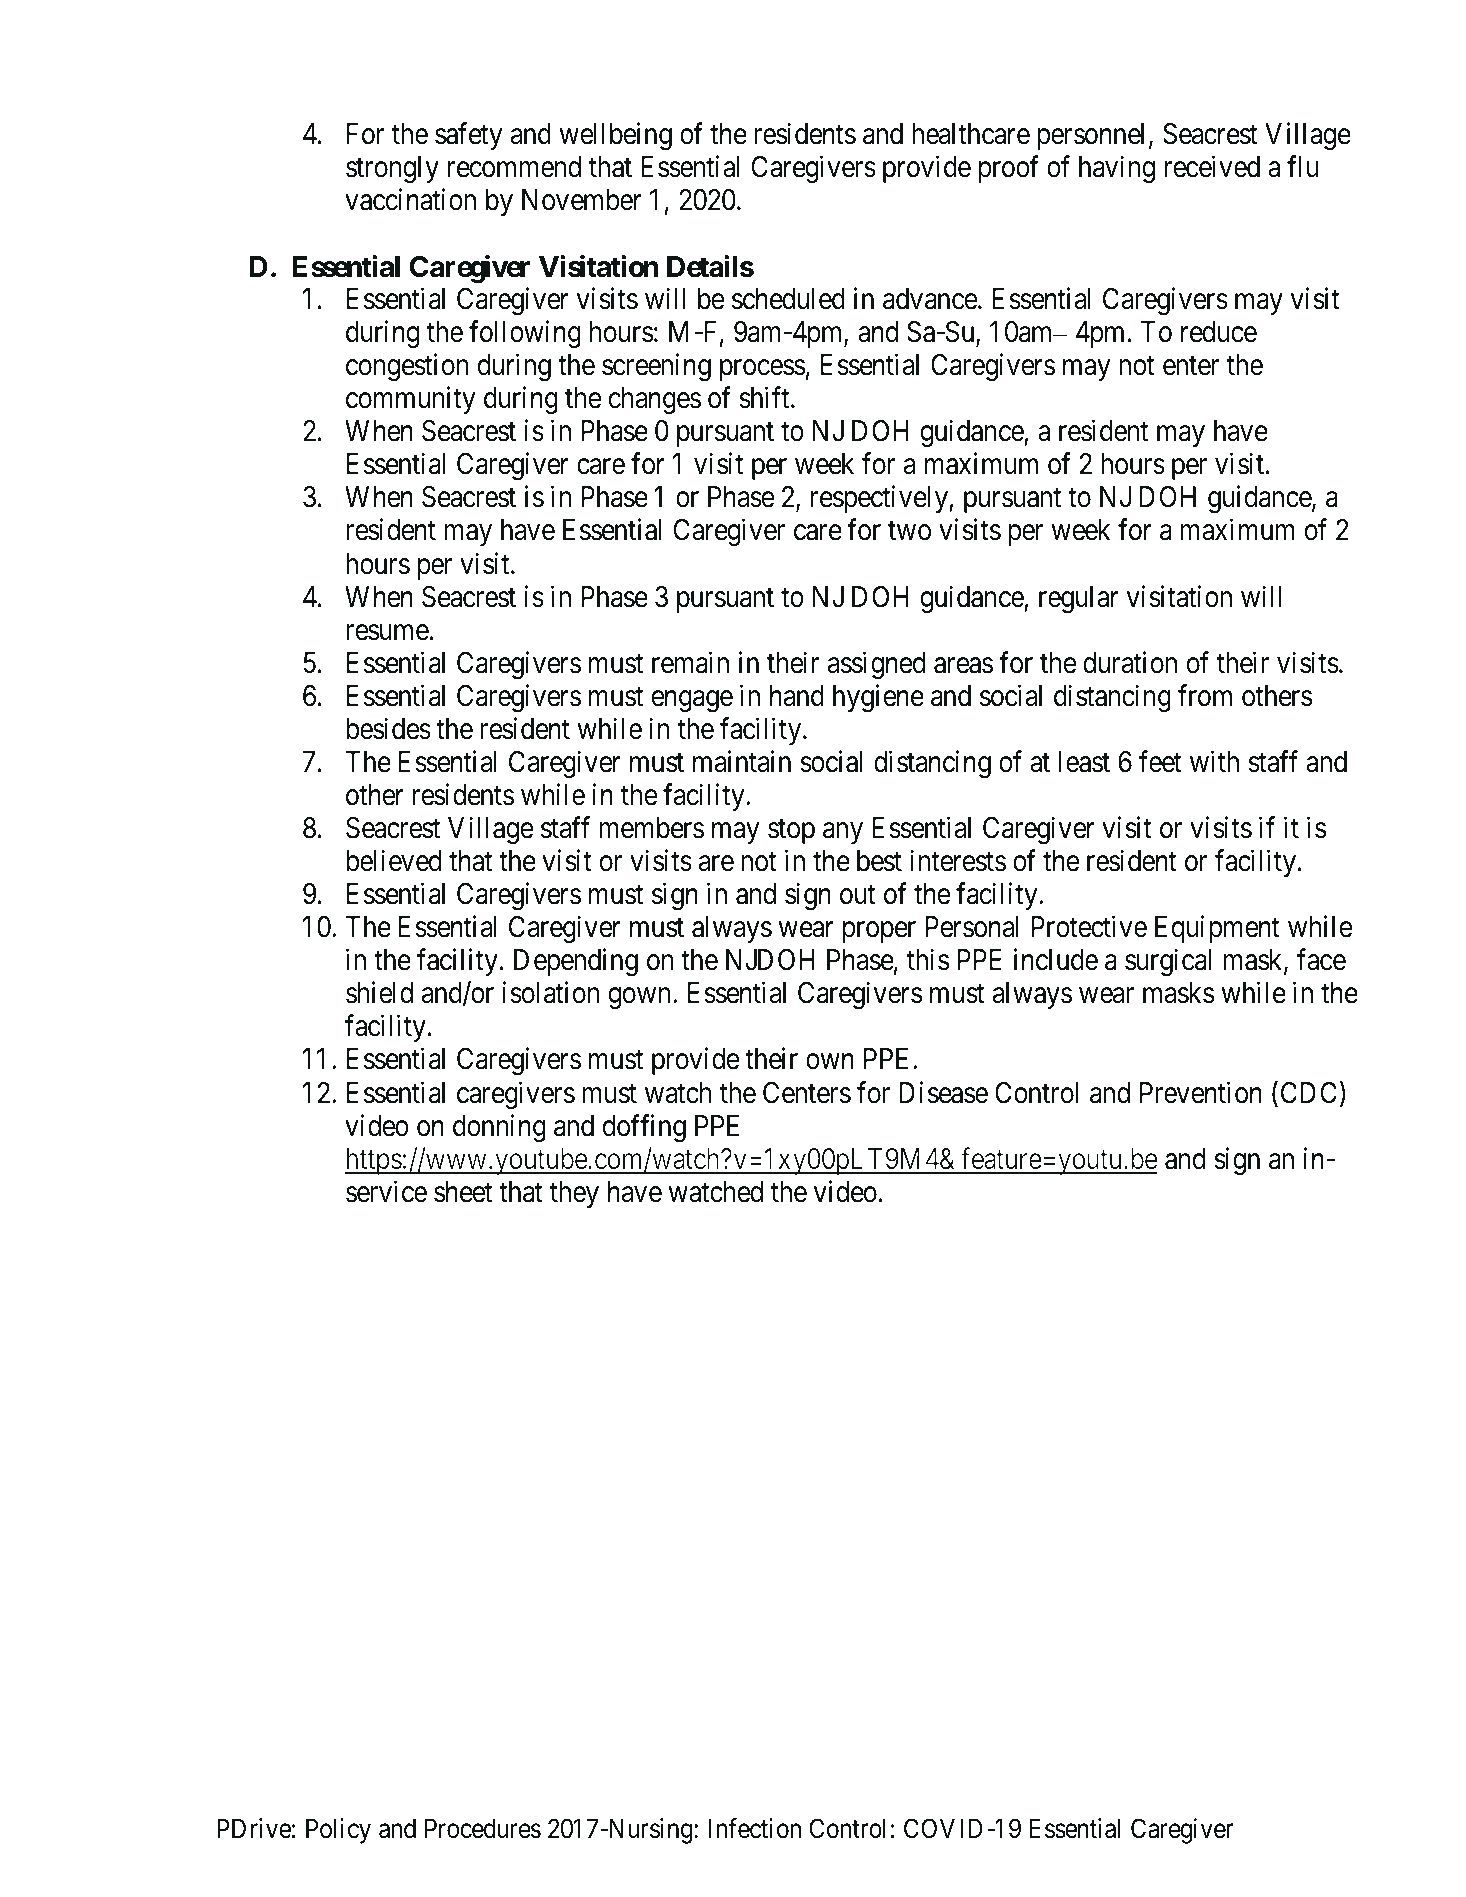 The image size is (1466, 1897). What do you see at coordinates (943, 1092) in the document?
I see `Disease` at bounding box center [943, 1092].
